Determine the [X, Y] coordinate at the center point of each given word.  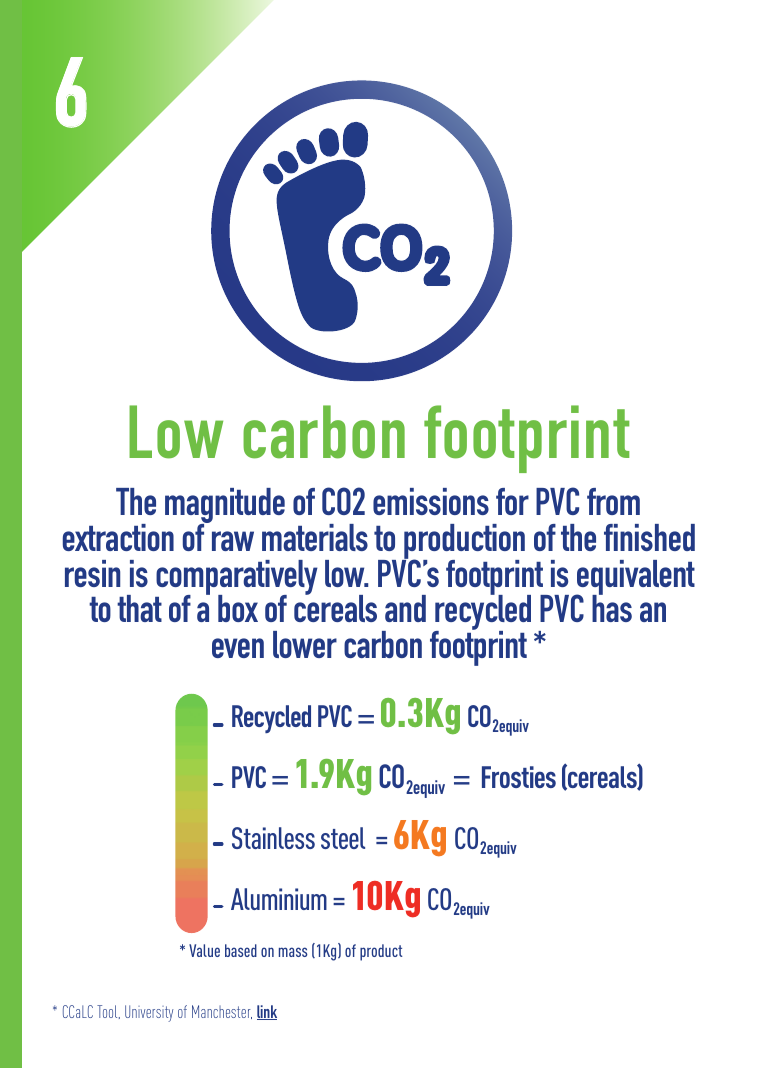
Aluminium [279, 899]
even [238, 648]
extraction [118, 537]
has [612, 607]
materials [315, 537]
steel [343, 838]
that [139, 608]
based [241, 950]
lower [305, 644]
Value [204, 950]
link [267, 1012]
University [149, 1013]
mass [293, 952]
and [405, 608]
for [512, 501]
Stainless [273, 838]
